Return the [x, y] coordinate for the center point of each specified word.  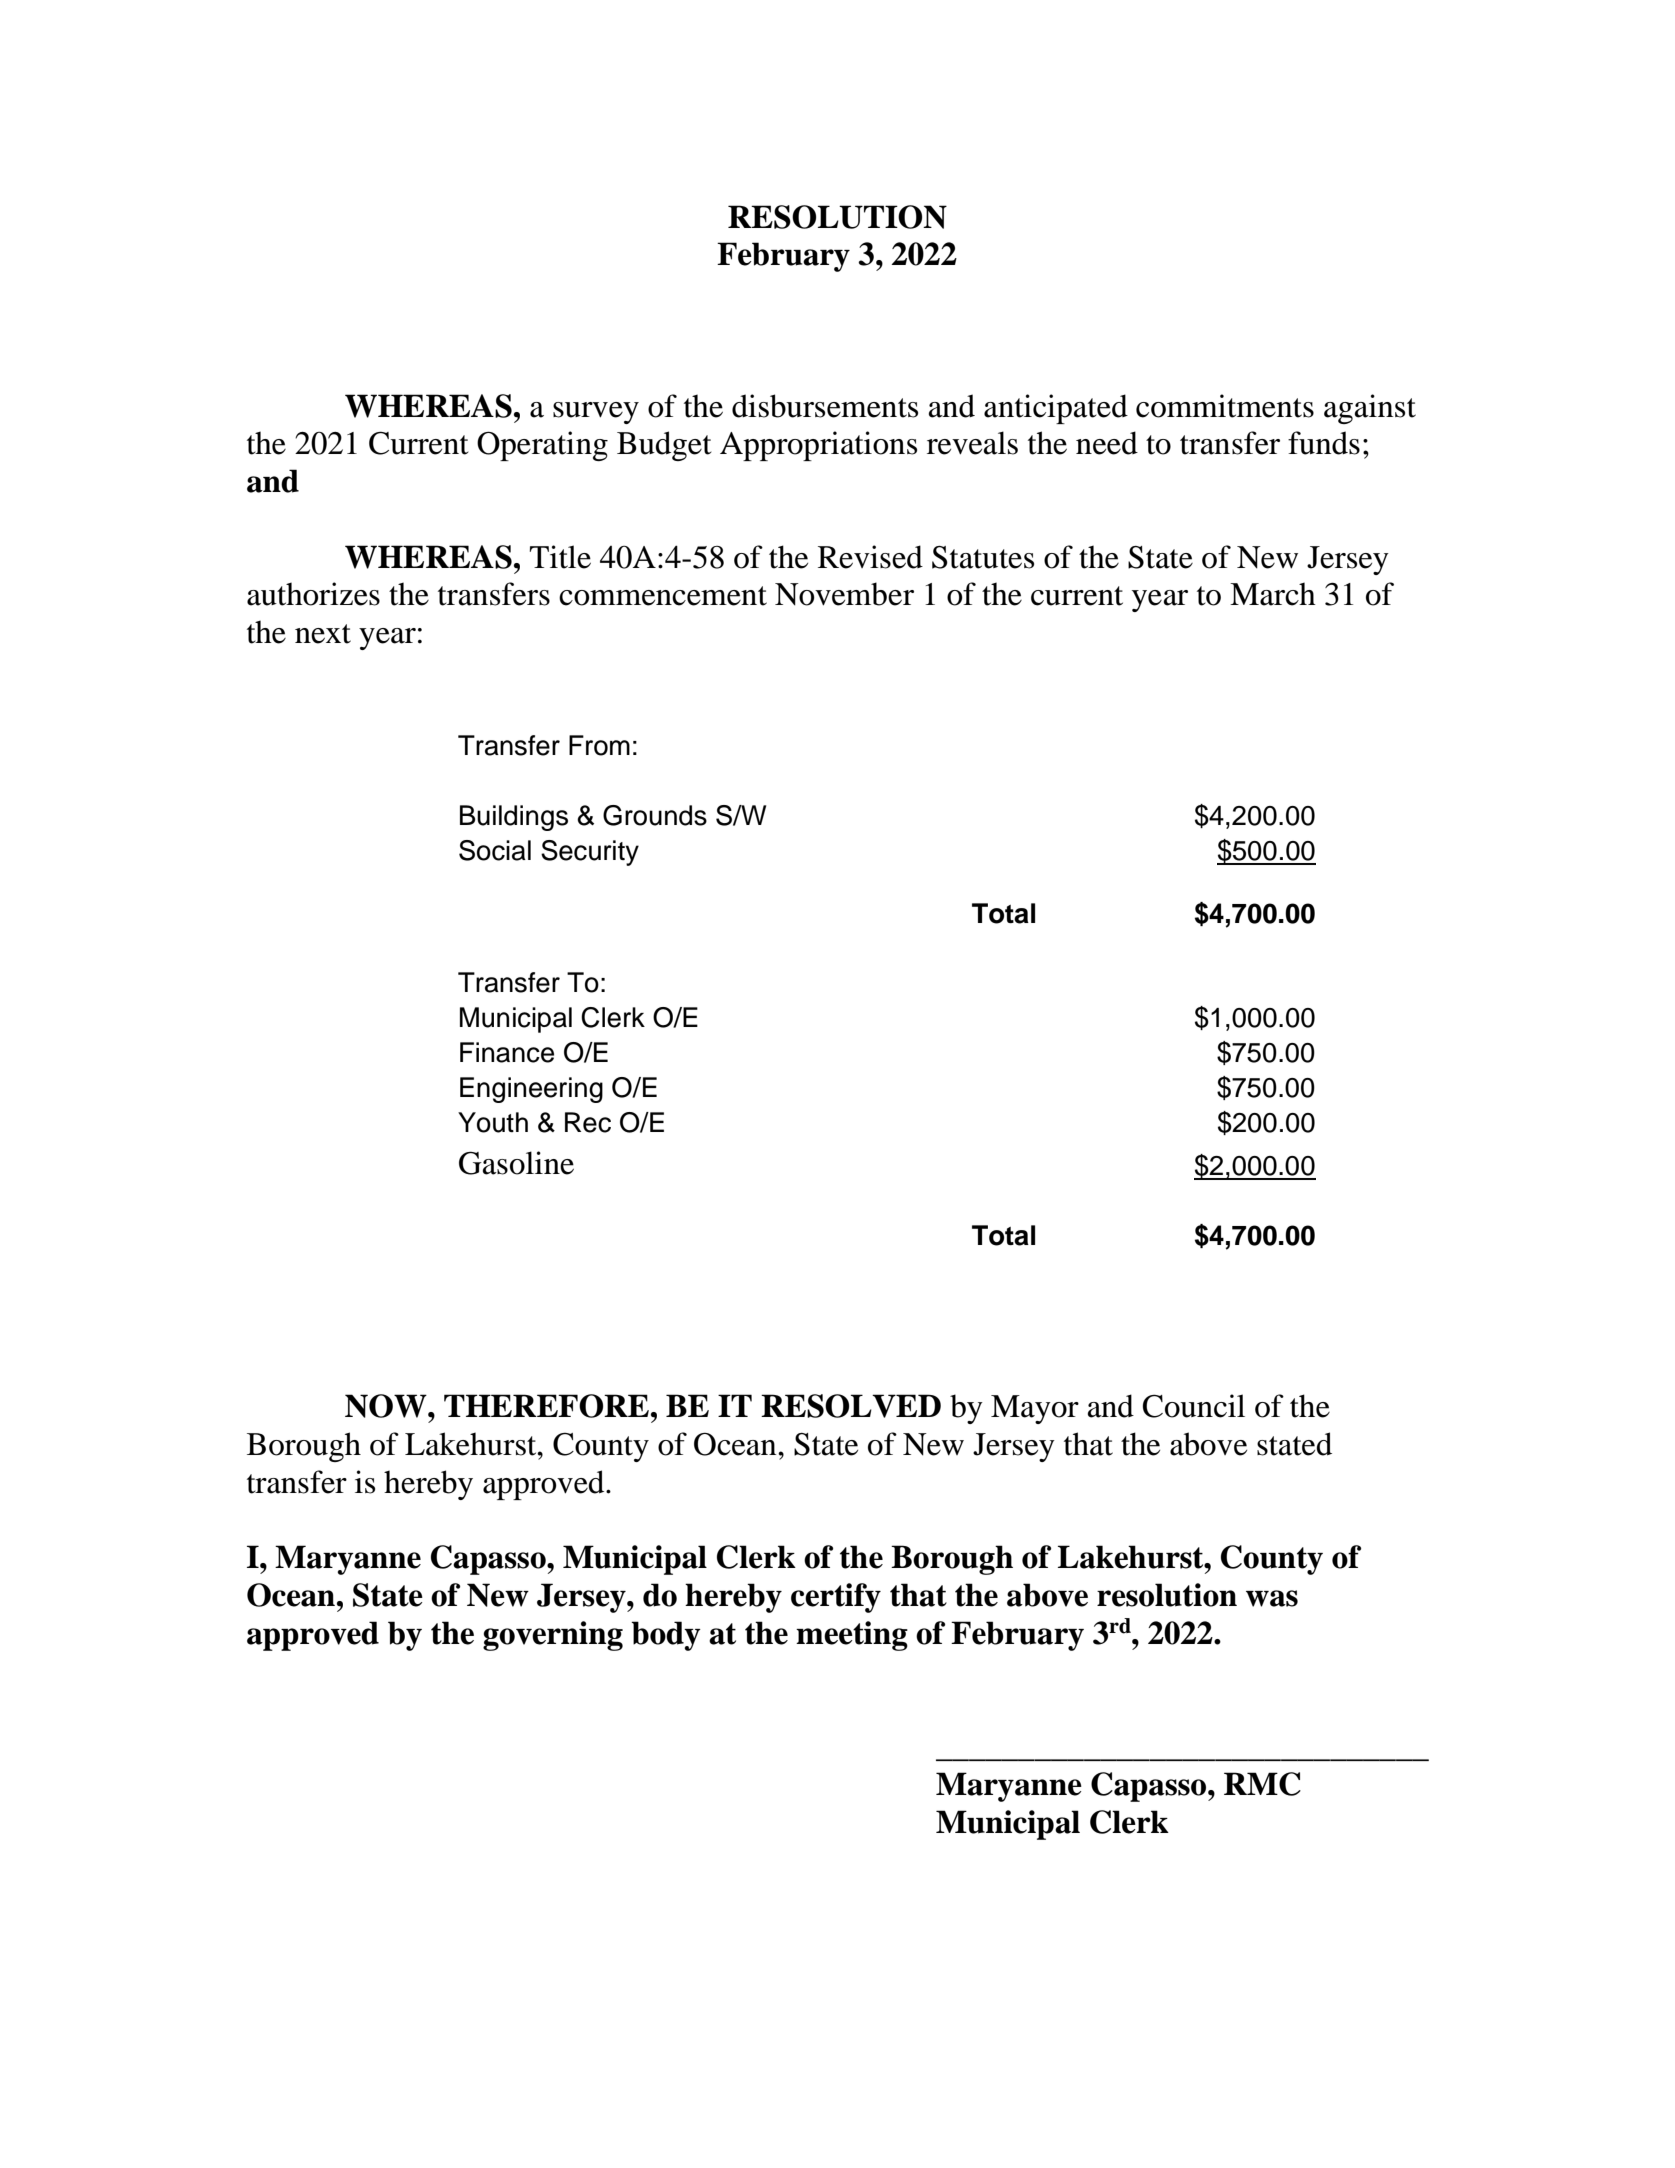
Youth [493, 1122]
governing [553, 1636]
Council [1194, 1406]
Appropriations [818, 446]
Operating [542, 446]
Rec [588, 1122]
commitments [1225, 406]
